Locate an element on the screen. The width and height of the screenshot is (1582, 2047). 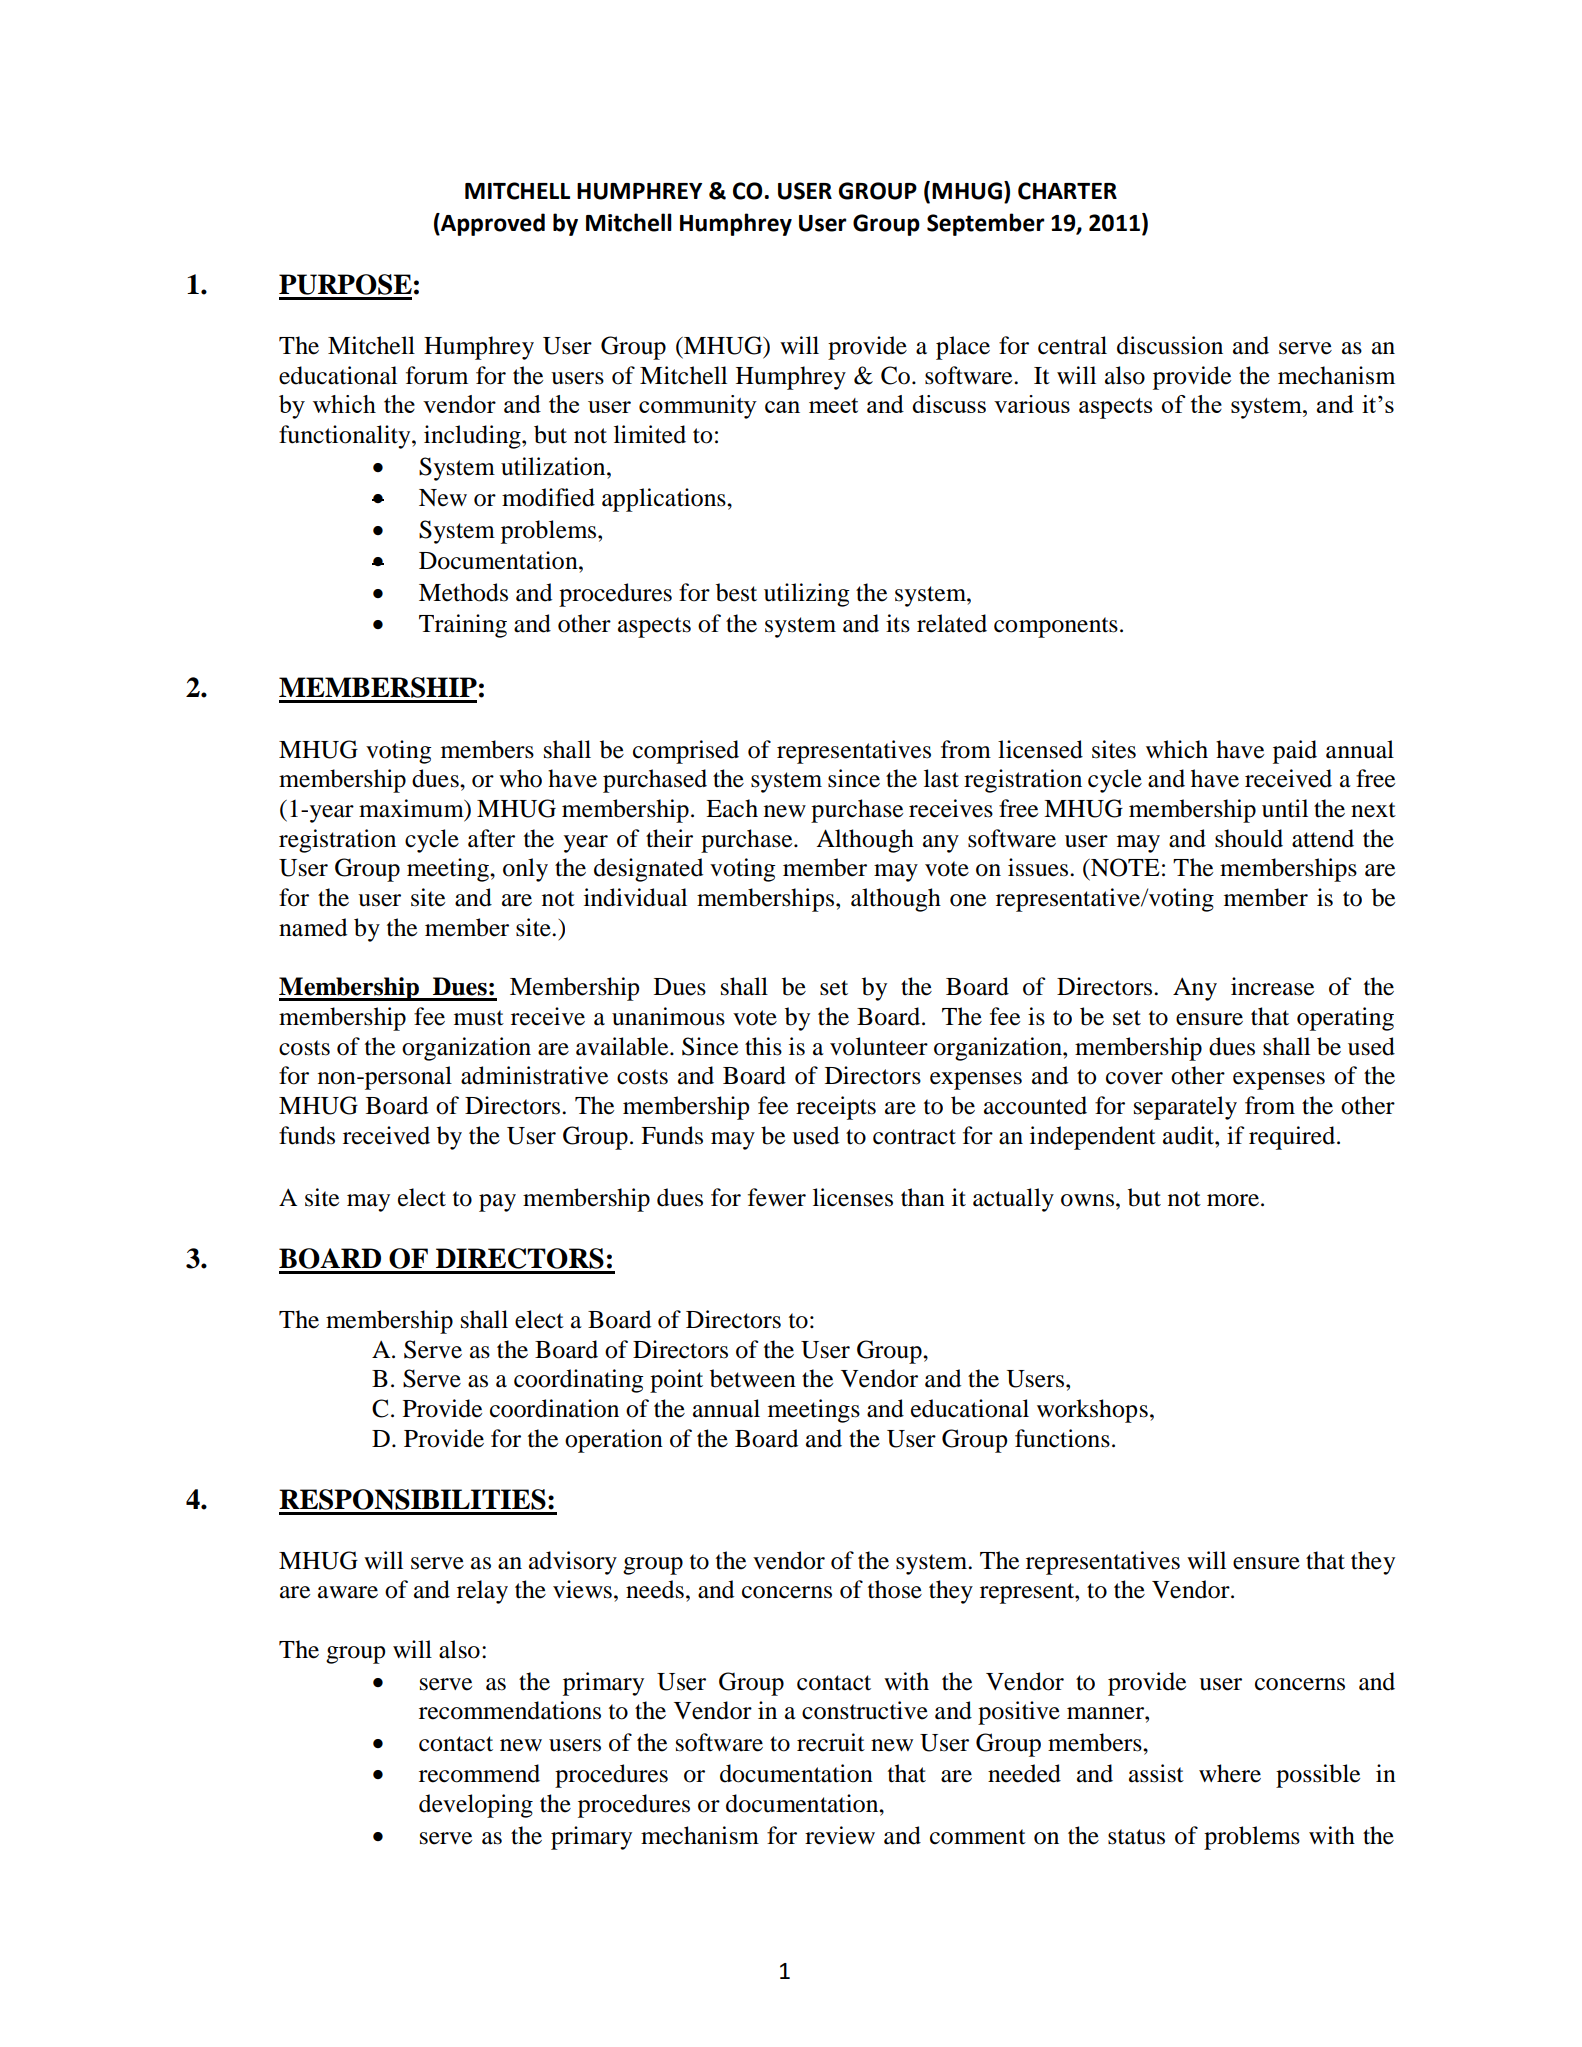
paid is located at coordinates (1295, 752).
